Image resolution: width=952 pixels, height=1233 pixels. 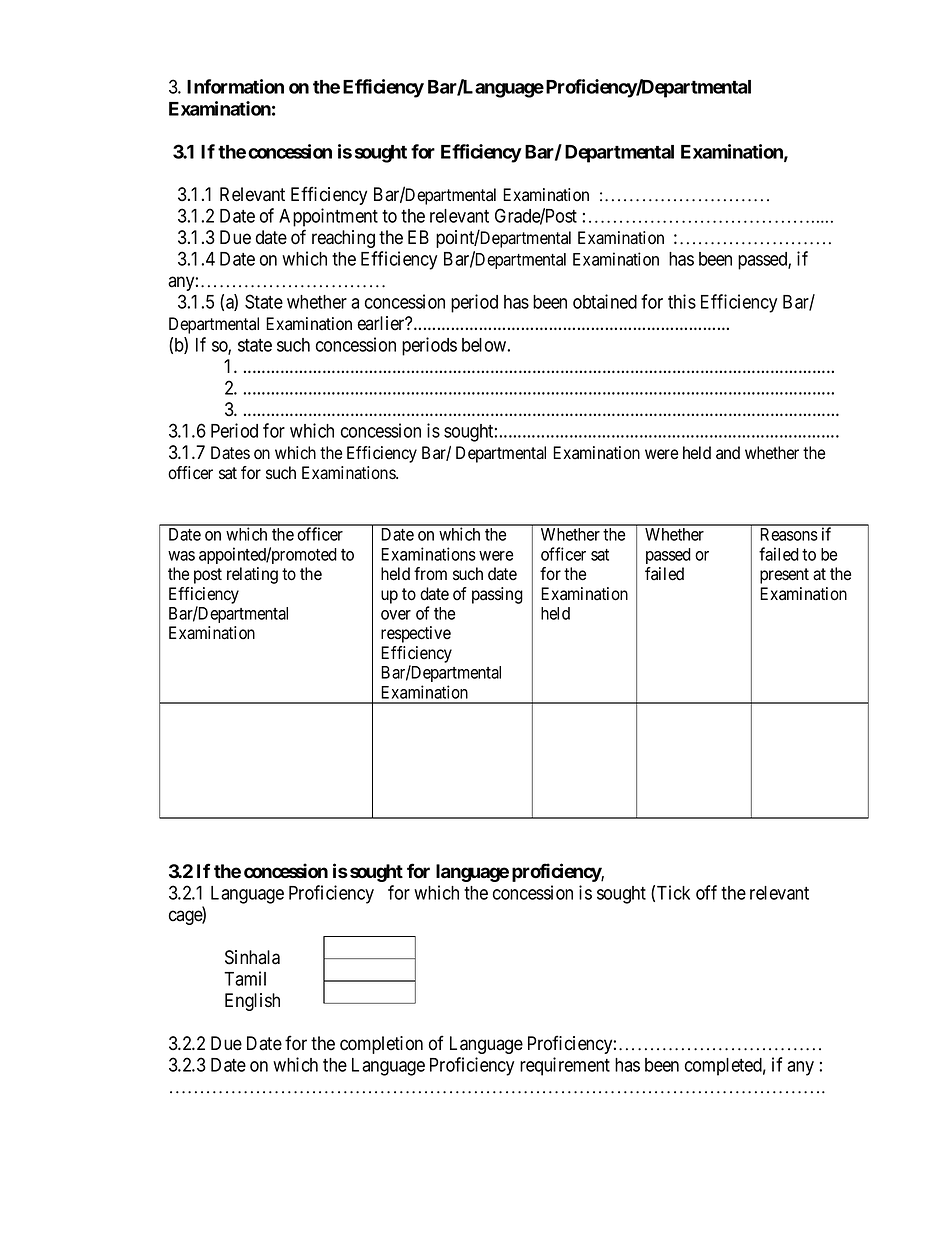 What do you see at coordinates (416, 634) in the screenshot?
I see `respective` at bounding box center [416, 634].
